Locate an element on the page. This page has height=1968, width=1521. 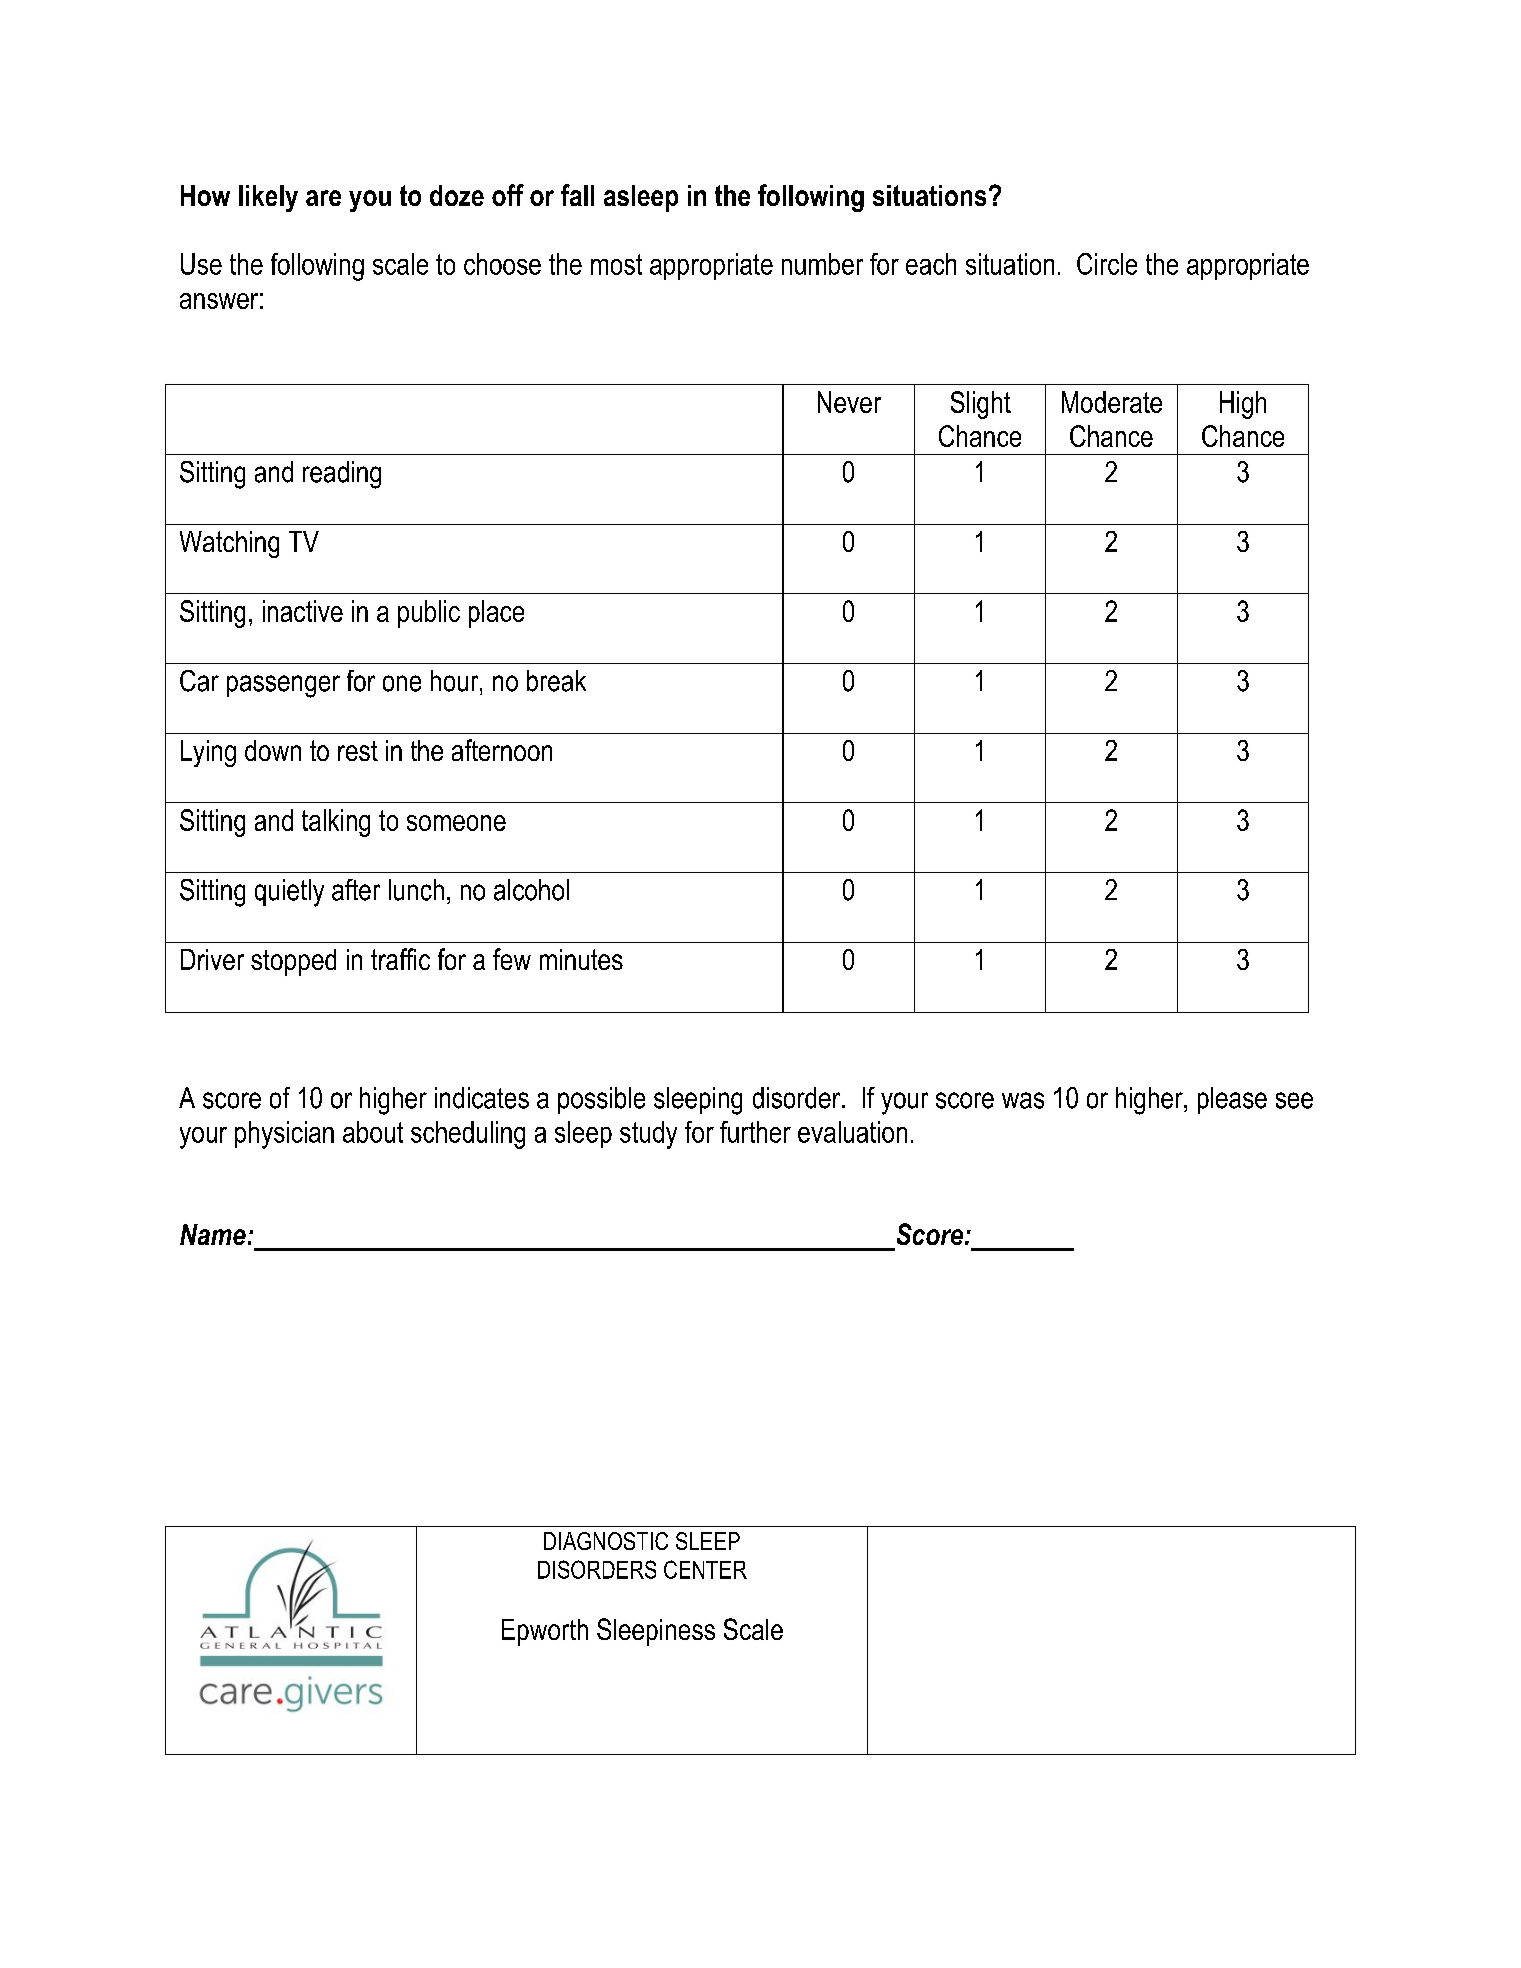
break is located at coordinates (556, 681).
